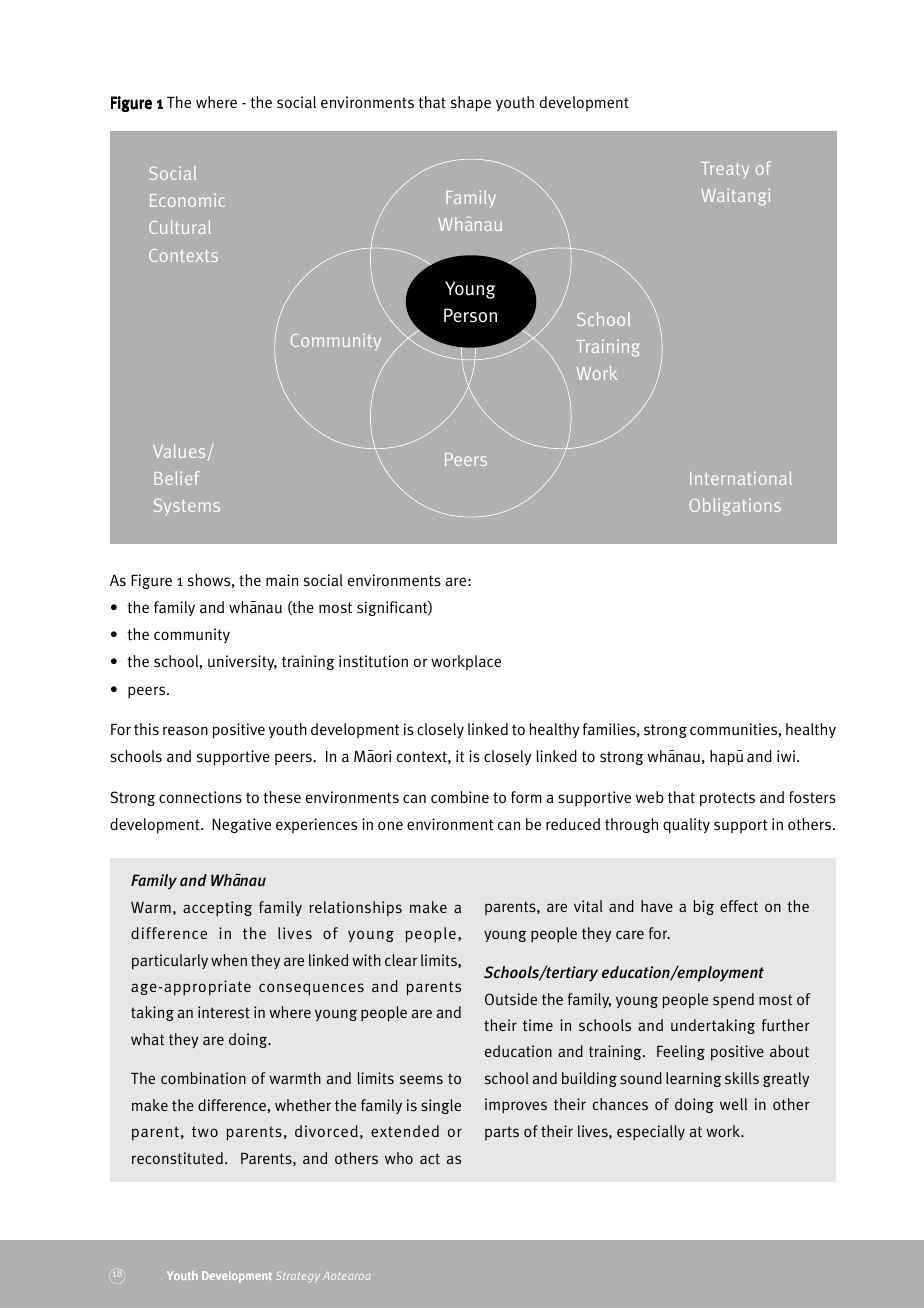  What do you see at coordinates (373, 661) in the screenshot?
I see `institution` at bounding box center [373, 661].
